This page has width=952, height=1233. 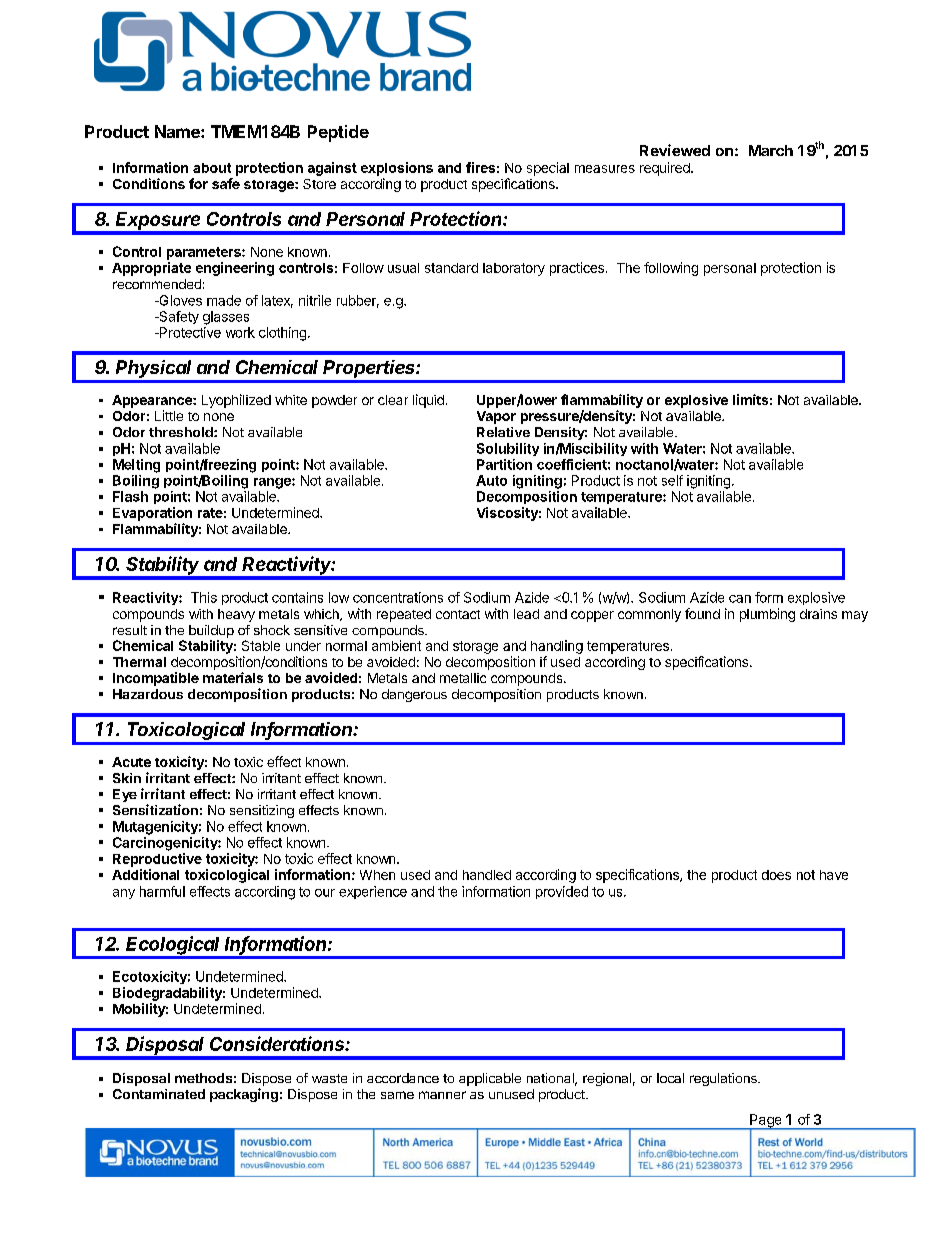 I want to click on fires, so click(x=480, y=167).
